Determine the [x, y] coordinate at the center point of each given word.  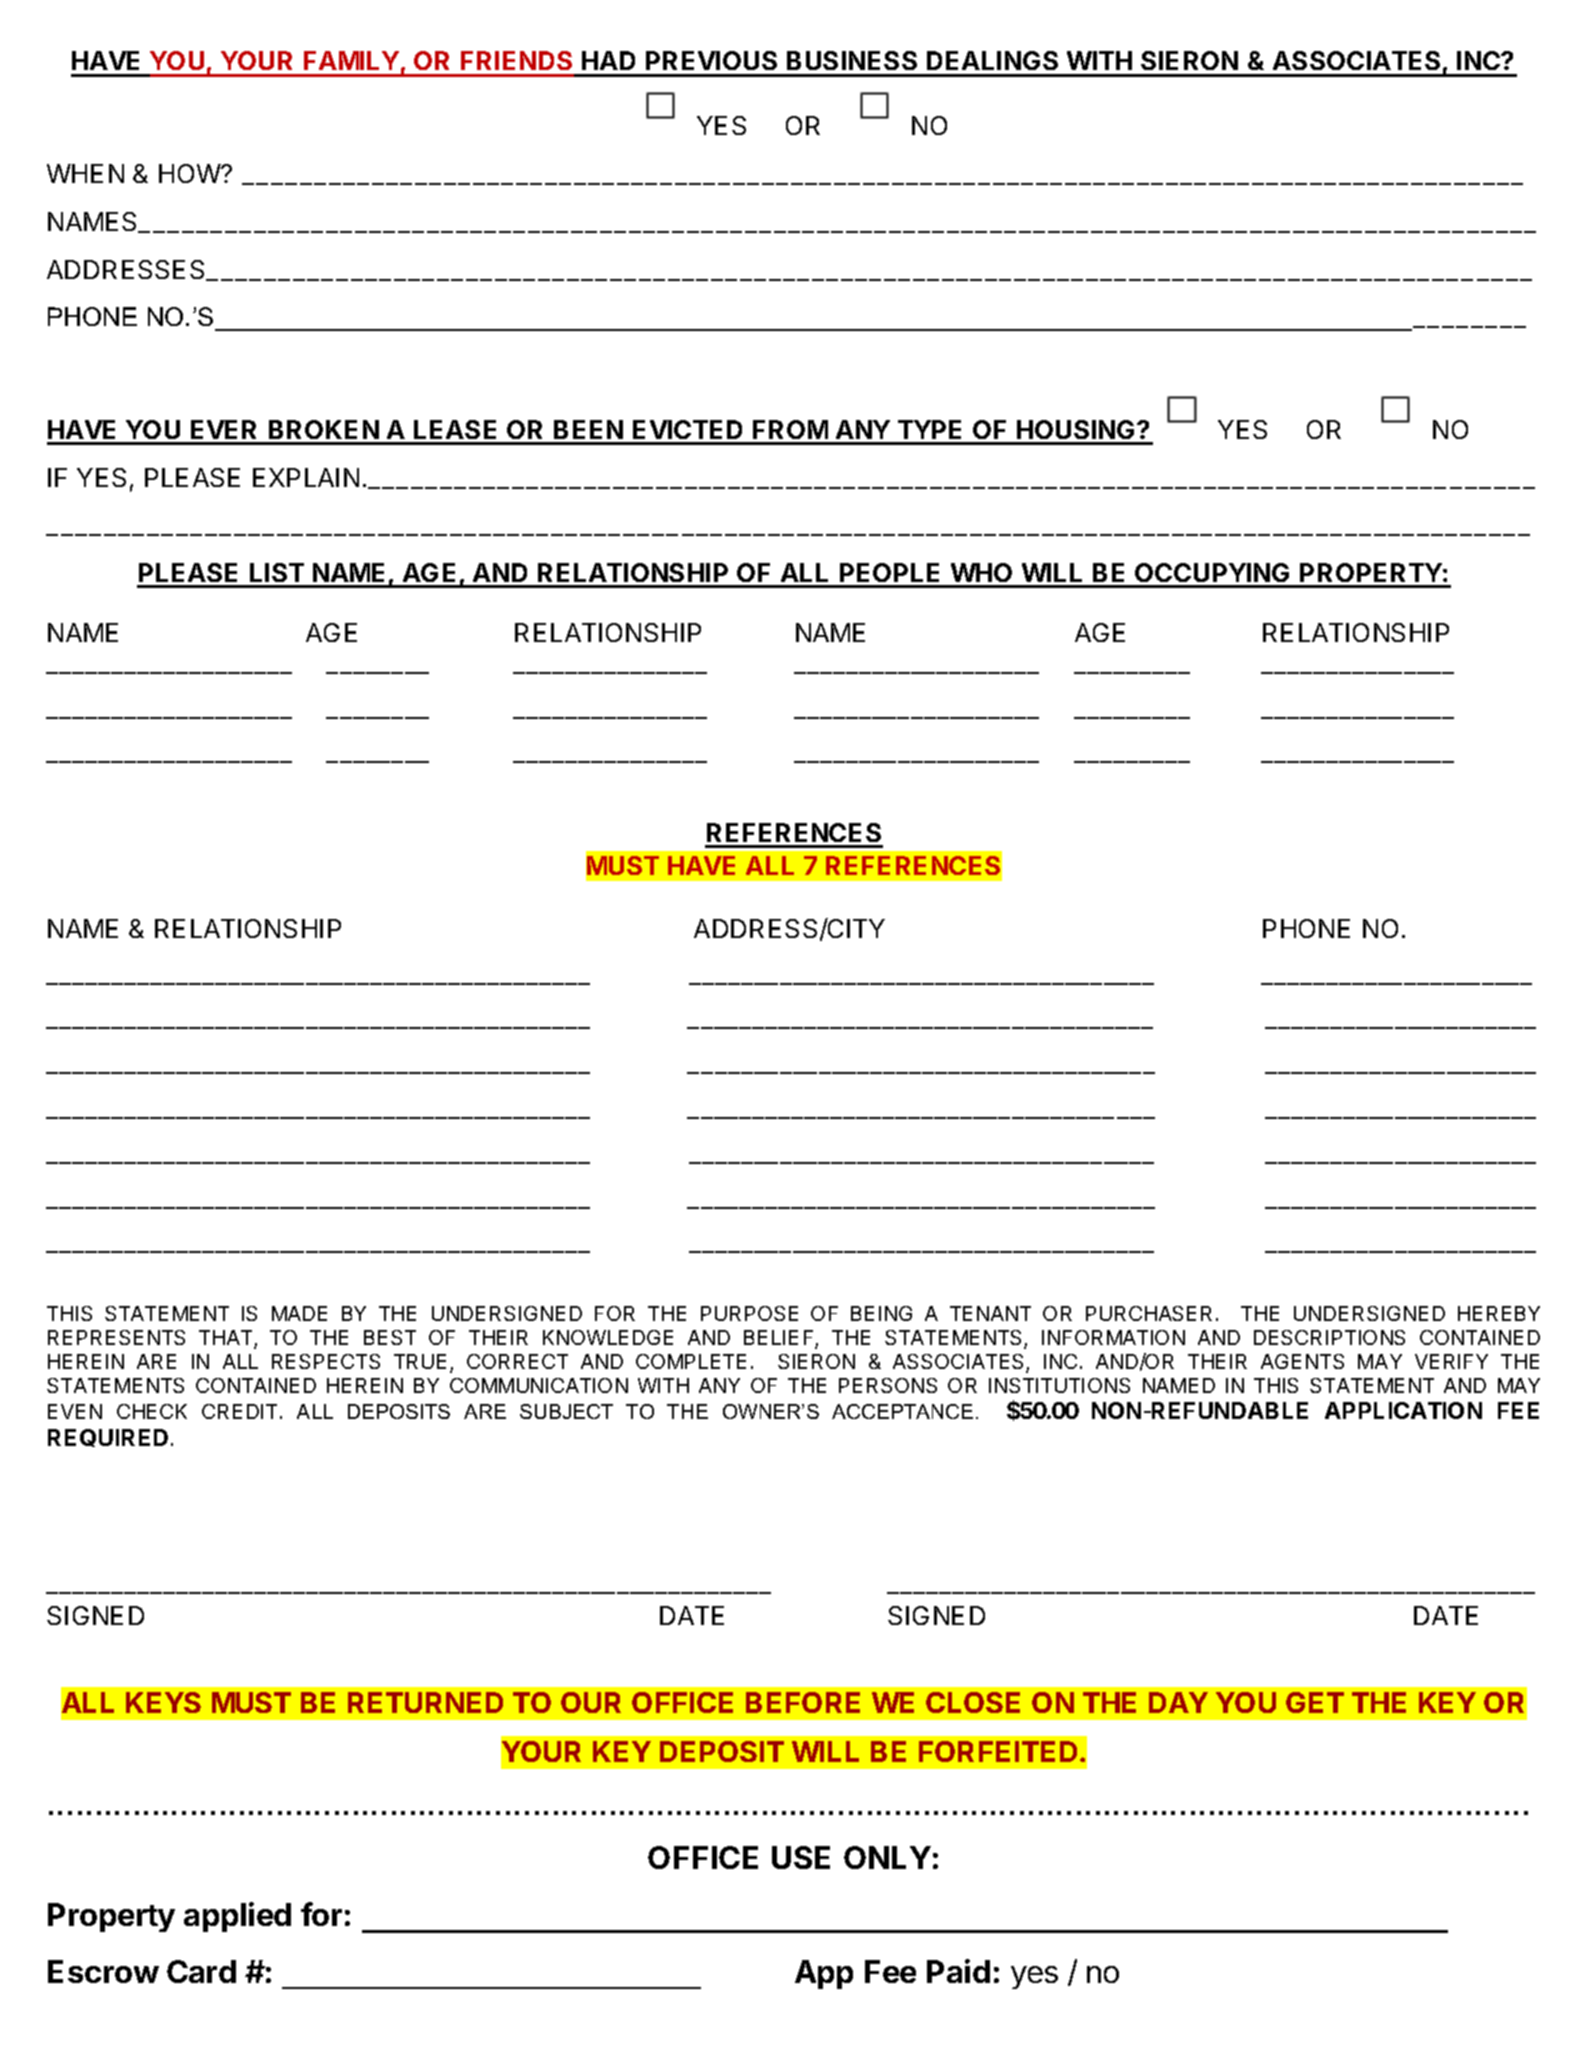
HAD [608, 60]
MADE [299, 1313]
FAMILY [351, 60]
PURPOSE [749, 1313]
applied [237, 1917]
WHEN [85, 173]
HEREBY [1499, 1313]
